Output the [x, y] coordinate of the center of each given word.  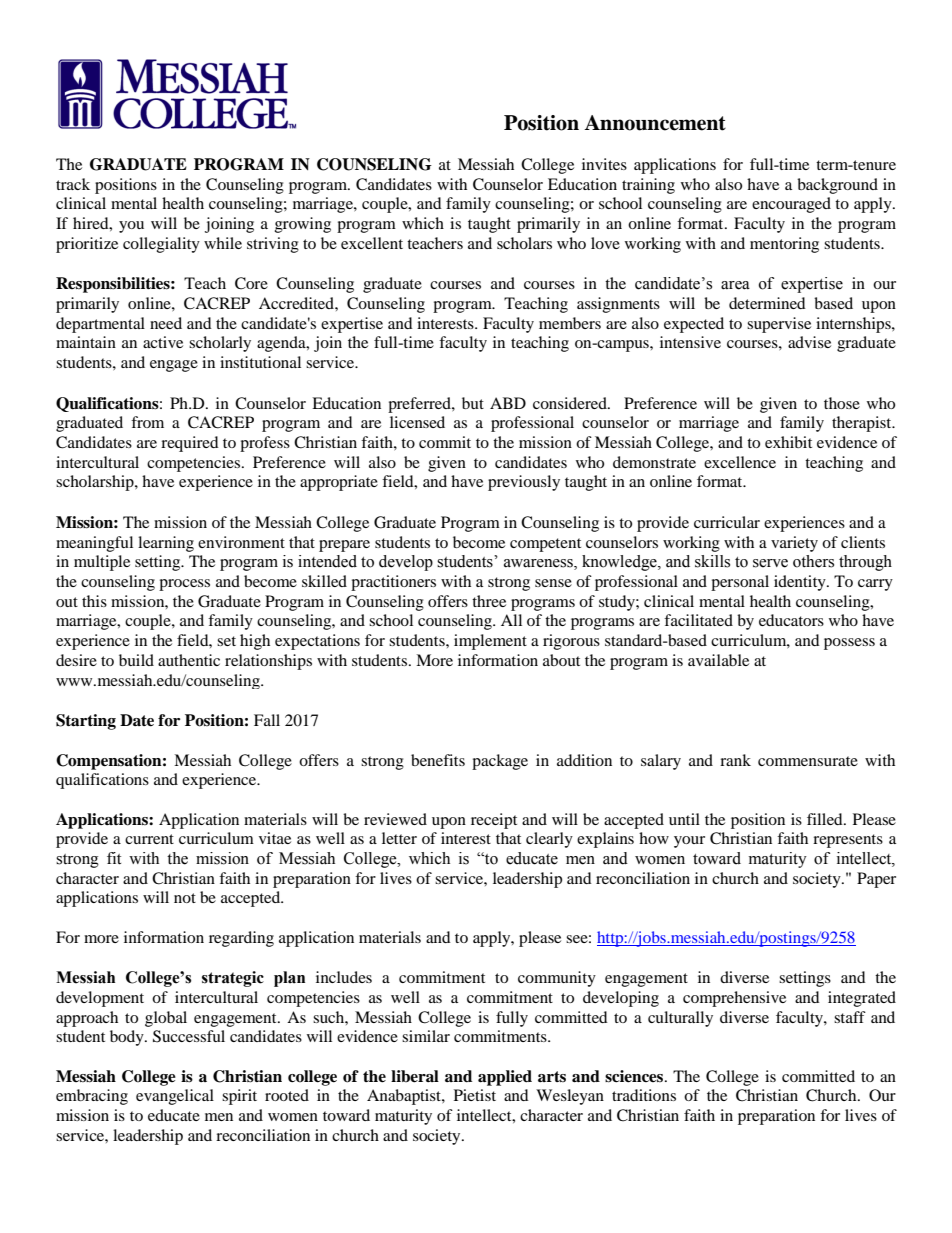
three [489, 601]
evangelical [175, 1097]
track [73, 184]
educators [791, 620]
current [149, 839]
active [163, 342]
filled [826, 819]
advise [809, 342]
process [184, 585]
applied [505, 1078]
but [473, 403]
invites [604, 164]
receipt [494, 821]
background [837, 186]
